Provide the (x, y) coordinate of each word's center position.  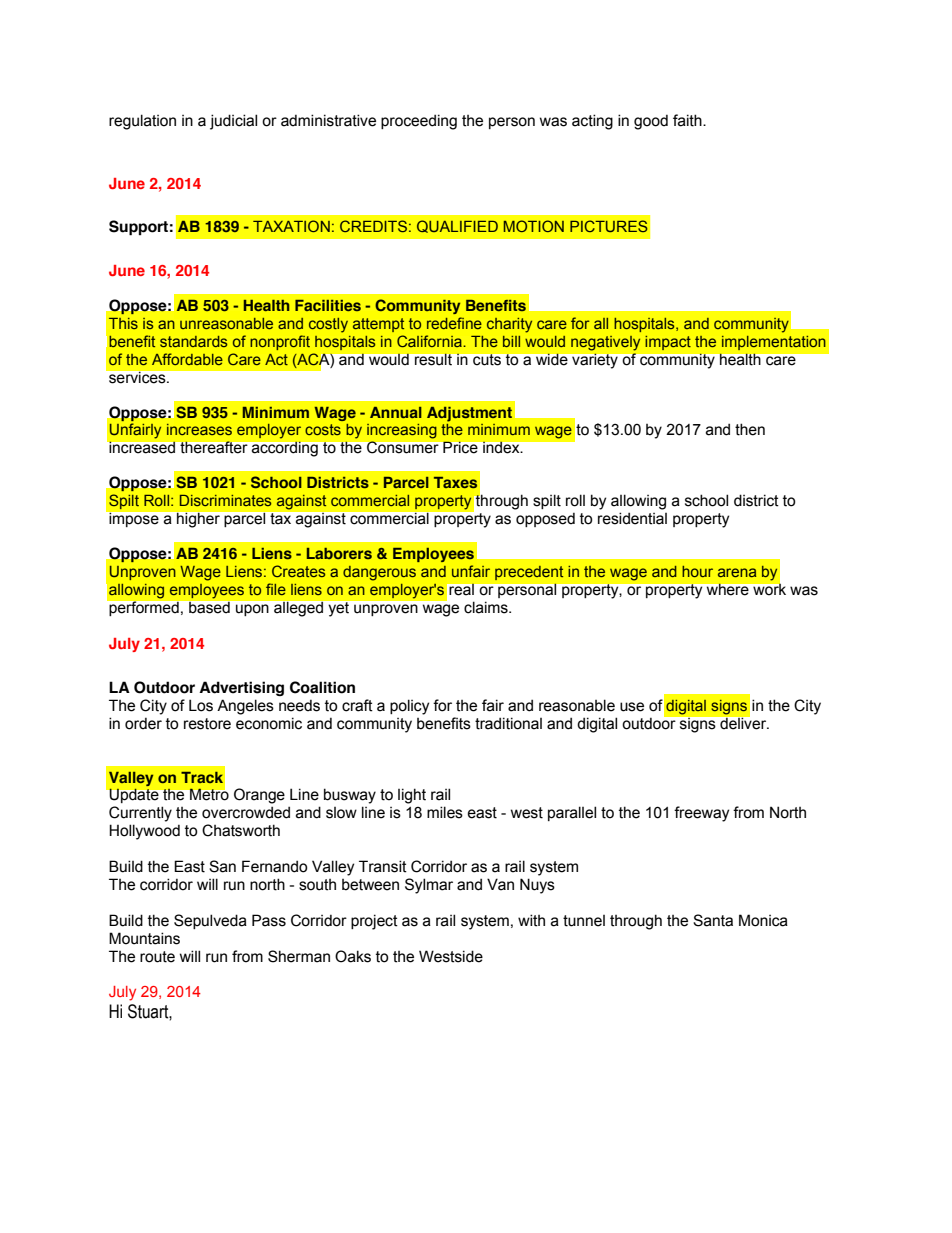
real (461, 589)
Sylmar (429, 886)
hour (697, 571)
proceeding (419, 122)
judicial (233, 122)
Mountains (144, 938)
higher (198, 520)
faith (688, 120)
